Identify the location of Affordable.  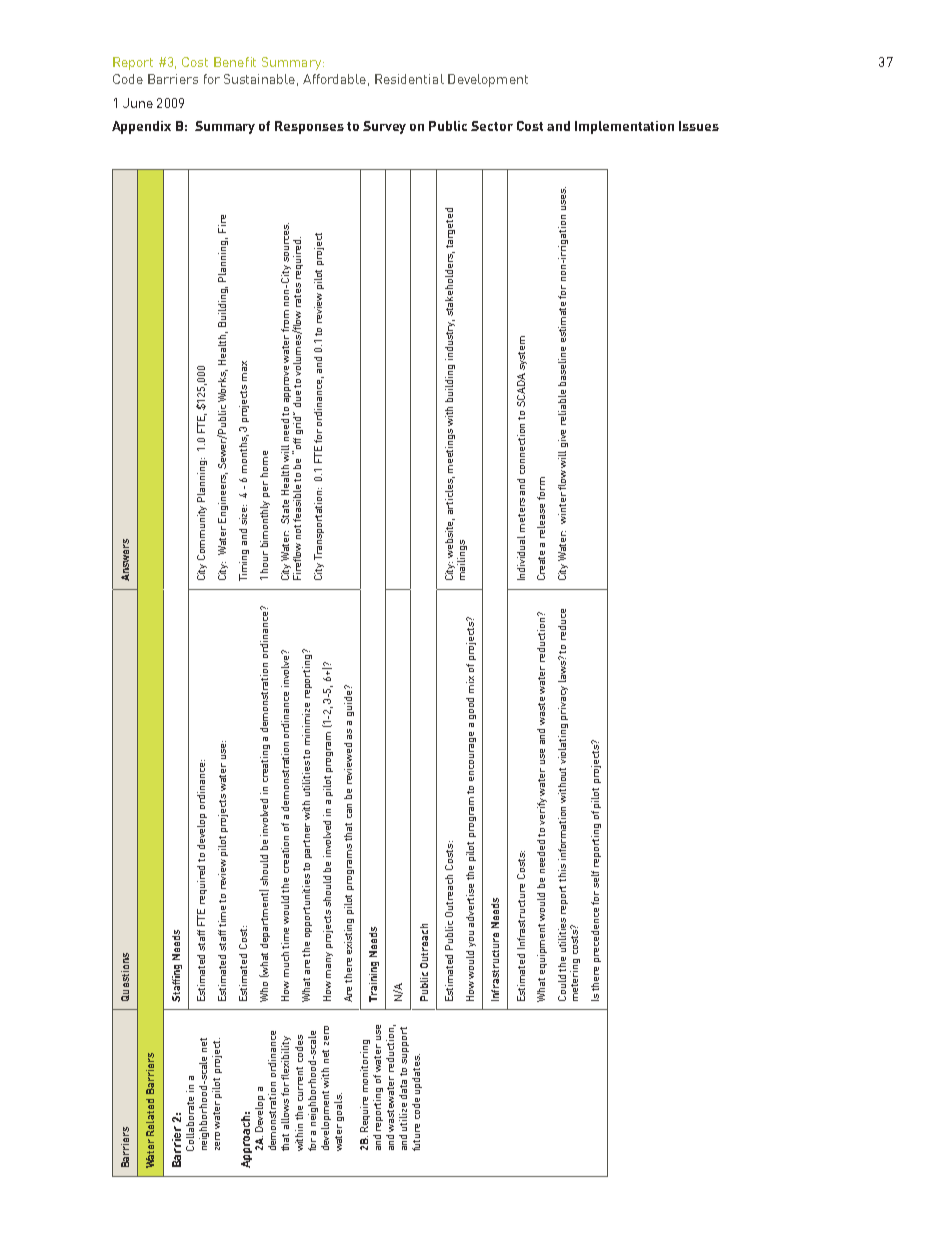
(334, 79).
